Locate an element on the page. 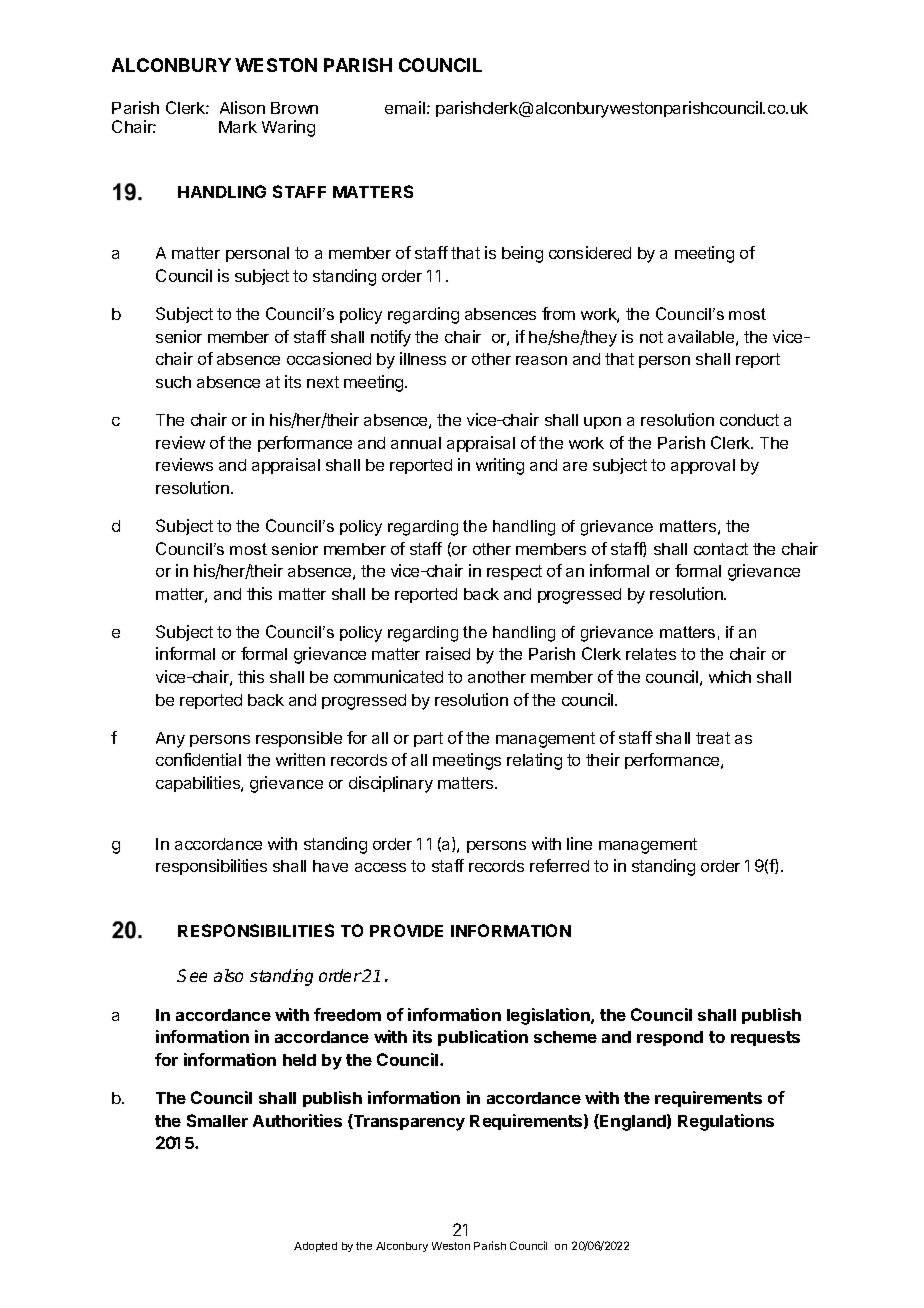  Mark is located at coordinates (238, 127).
